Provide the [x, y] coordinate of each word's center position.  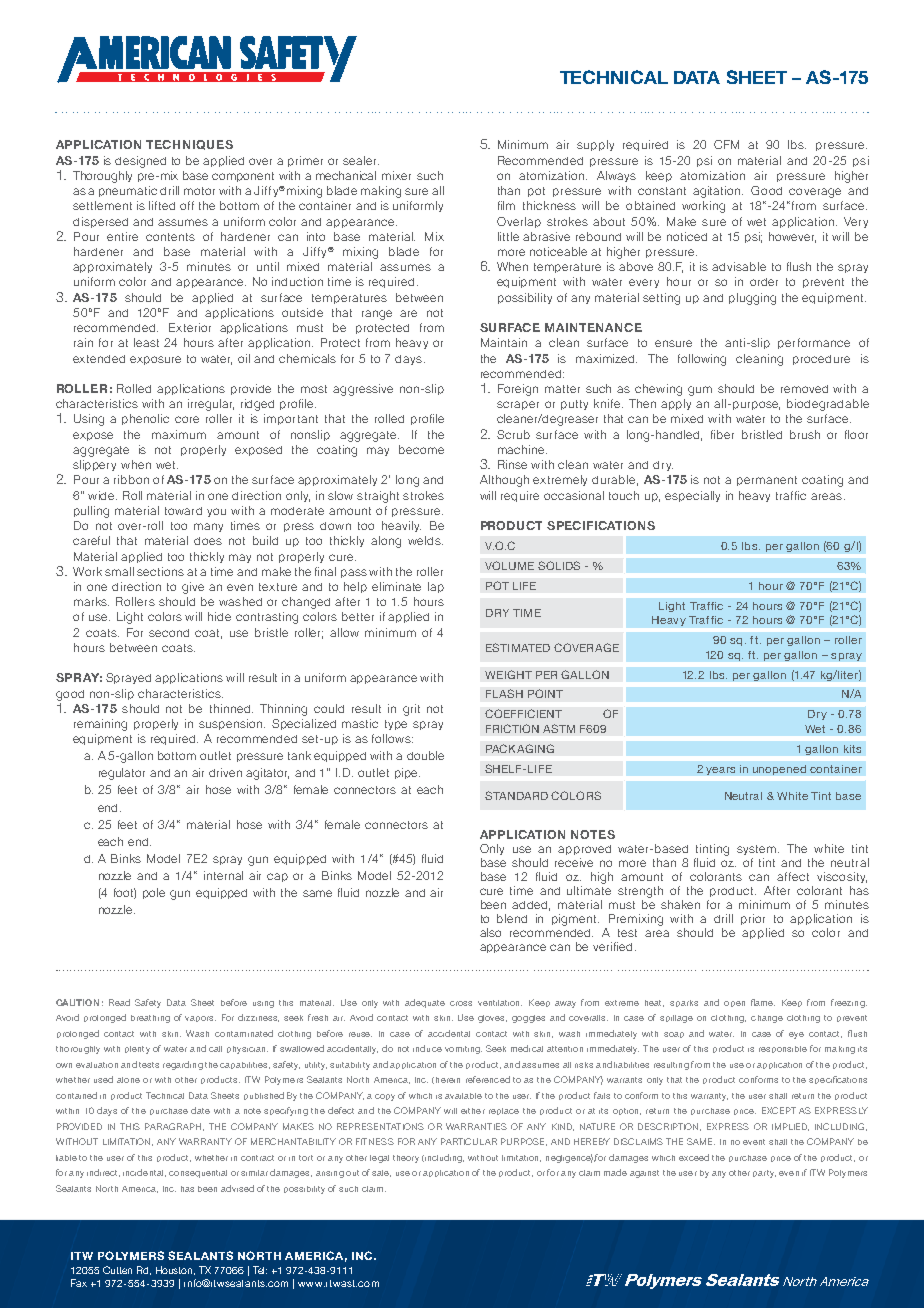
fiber [722, 434]
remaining [100, 725]
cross [461, 1003]
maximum [179, 434]
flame [763, 1002]
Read [119, 1002]
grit [411, 710]
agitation [718, 192]
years [720, 771]
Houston [175, 1270]
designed [140, 162]
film [506, 205]
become [421, 449]
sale [381, 1173]
